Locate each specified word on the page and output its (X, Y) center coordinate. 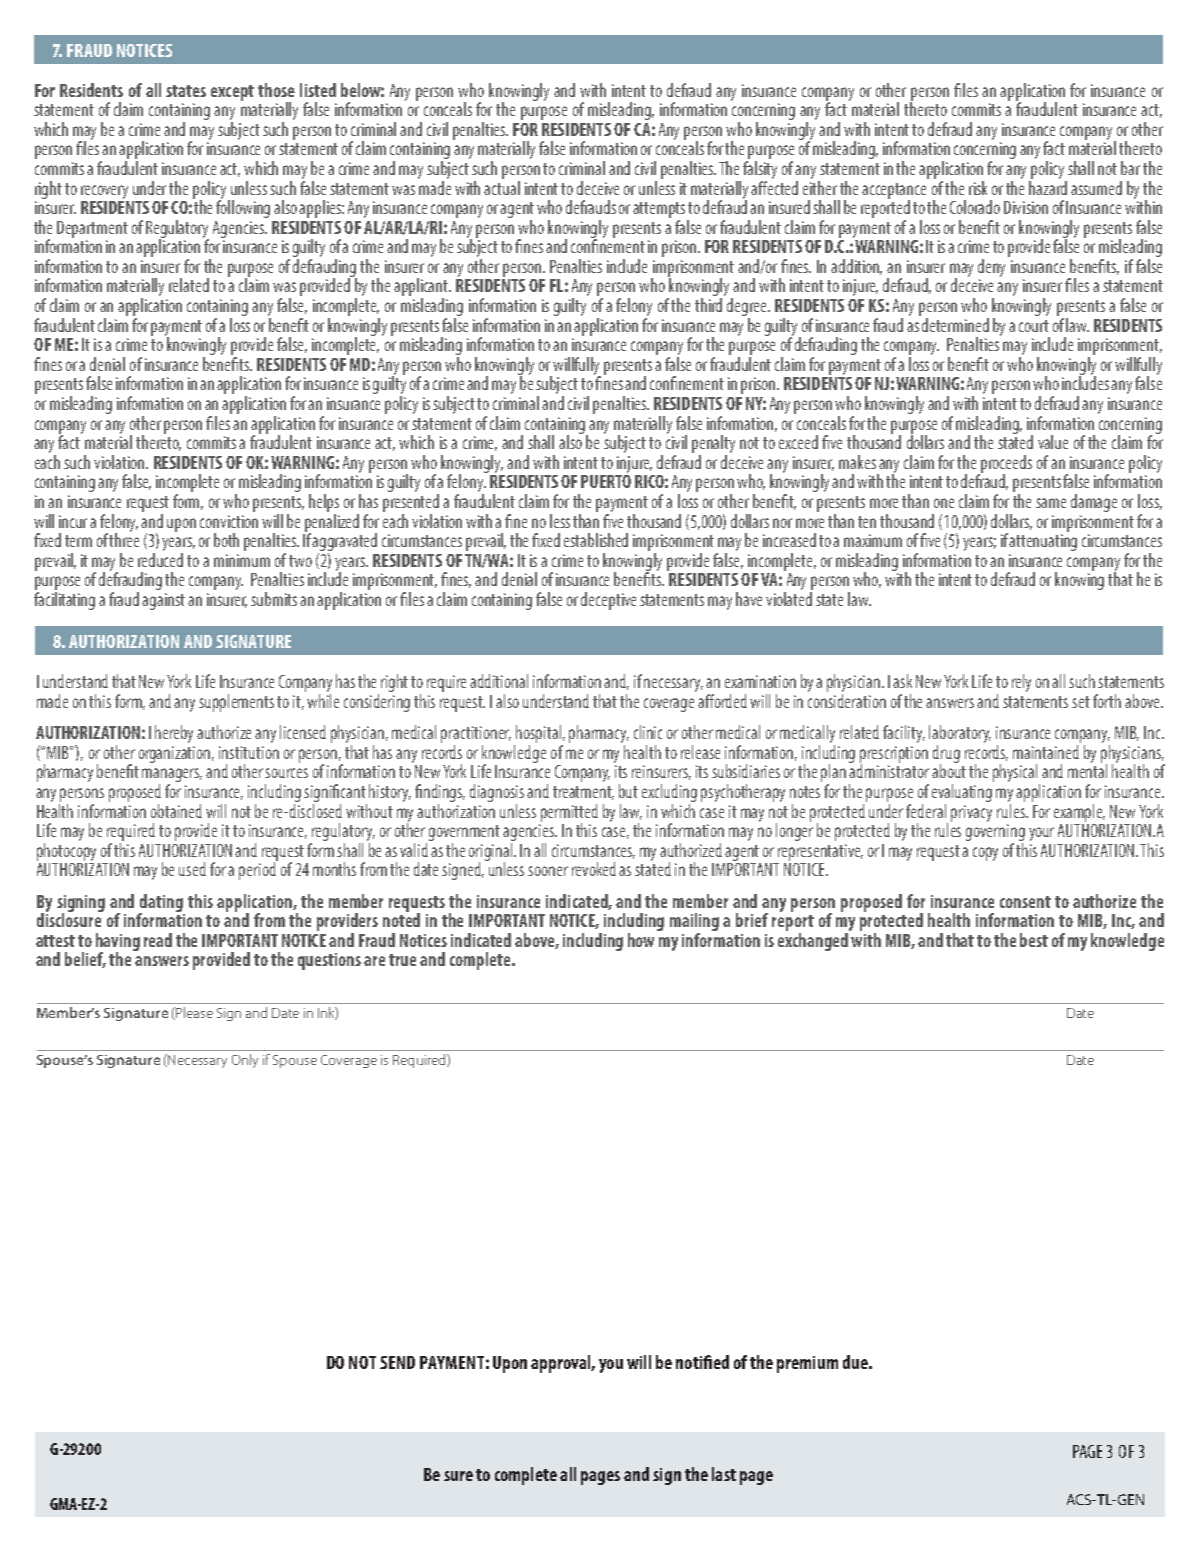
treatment (583, 793)
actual (502, 186)
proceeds (1006, 465)
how (641, 940)
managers (172, 776)
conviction (229, 521)
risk (978, 188)
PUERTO (606, 481)
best (1034, 940)
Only (245, 1061)
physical (1016, 774)
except (232, 93)
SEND (397, 1362)
